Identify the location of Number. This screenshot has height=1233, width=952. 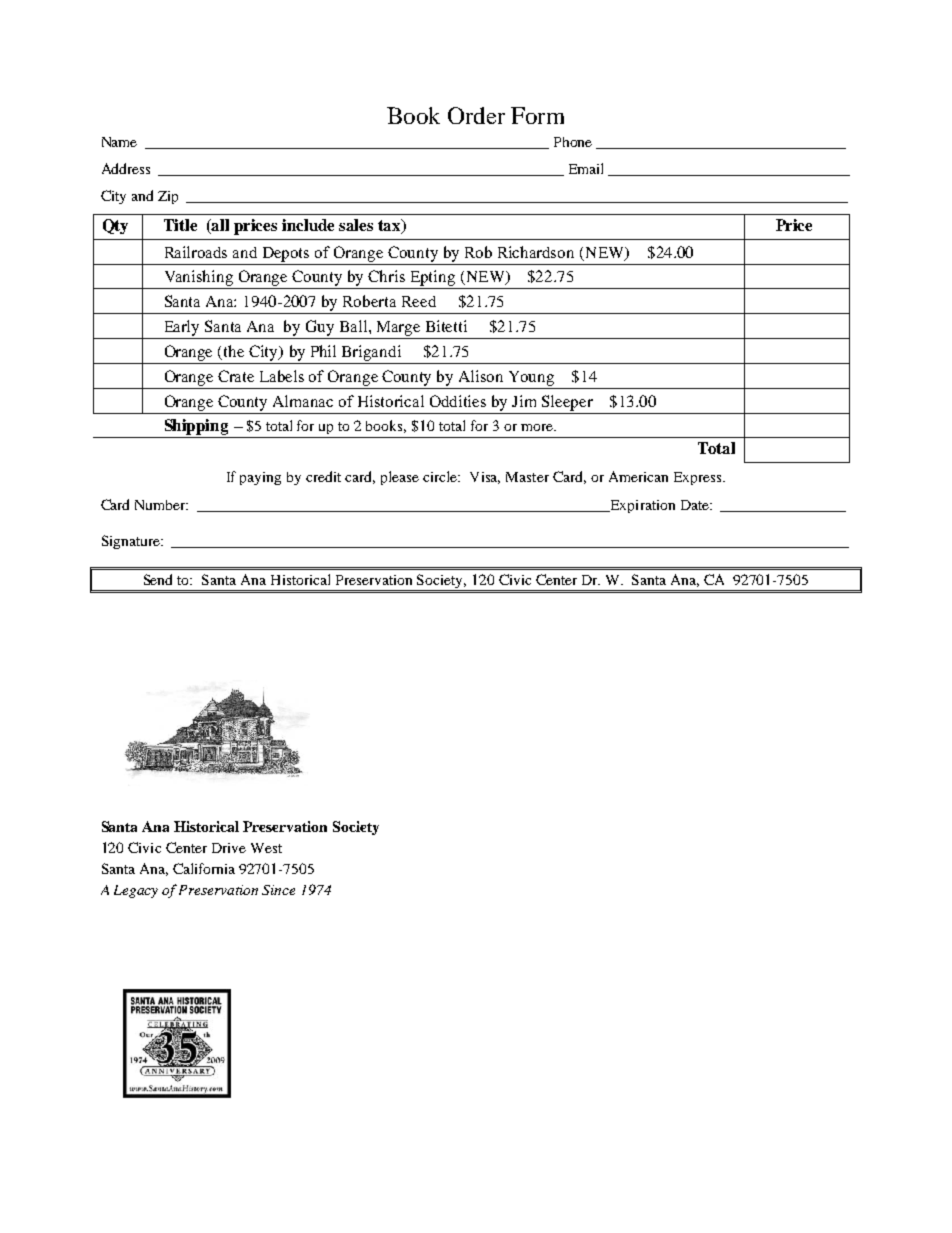
(161, 505).
